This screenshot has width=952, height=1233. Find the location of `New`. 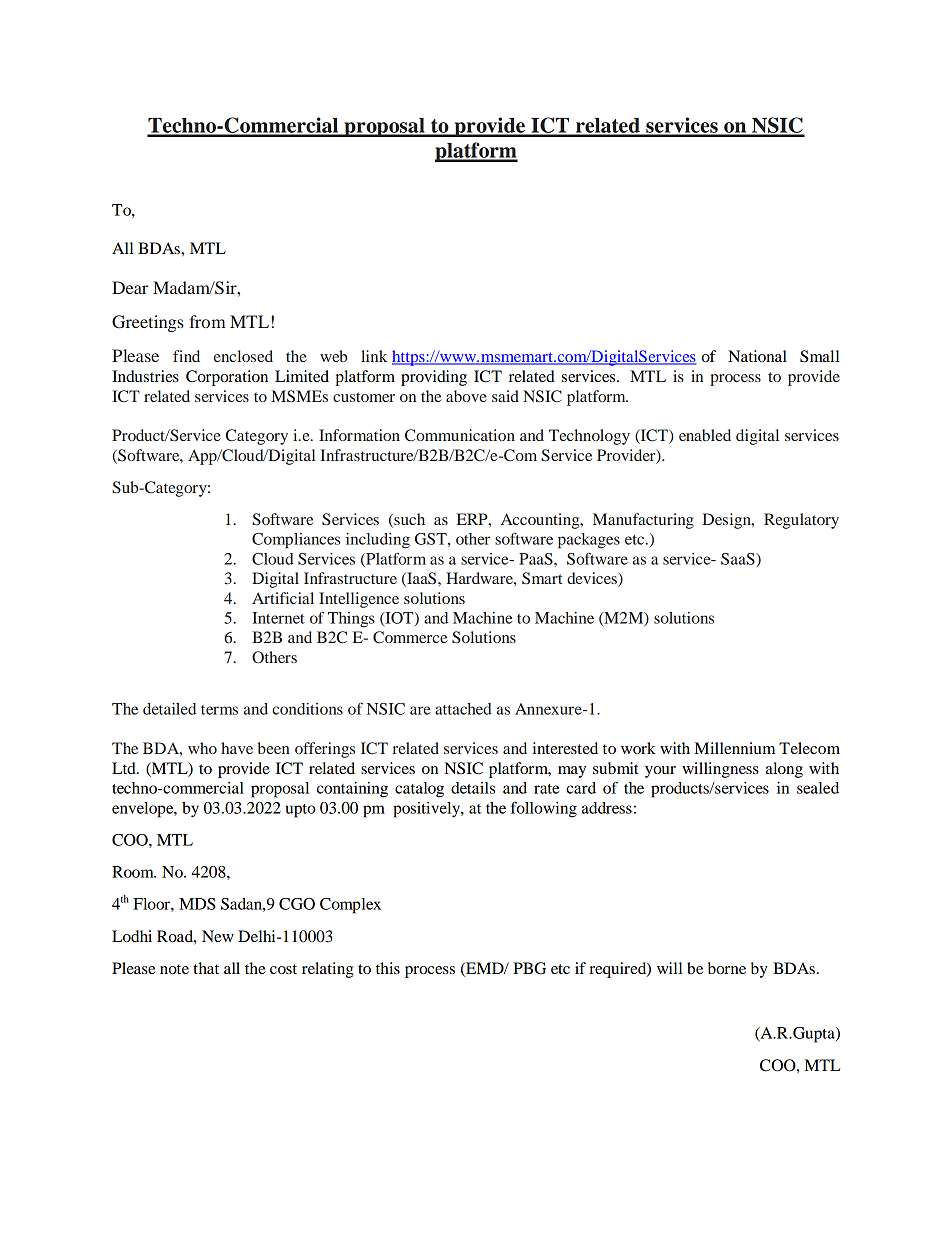

New is located at coordinates (218, 936).
